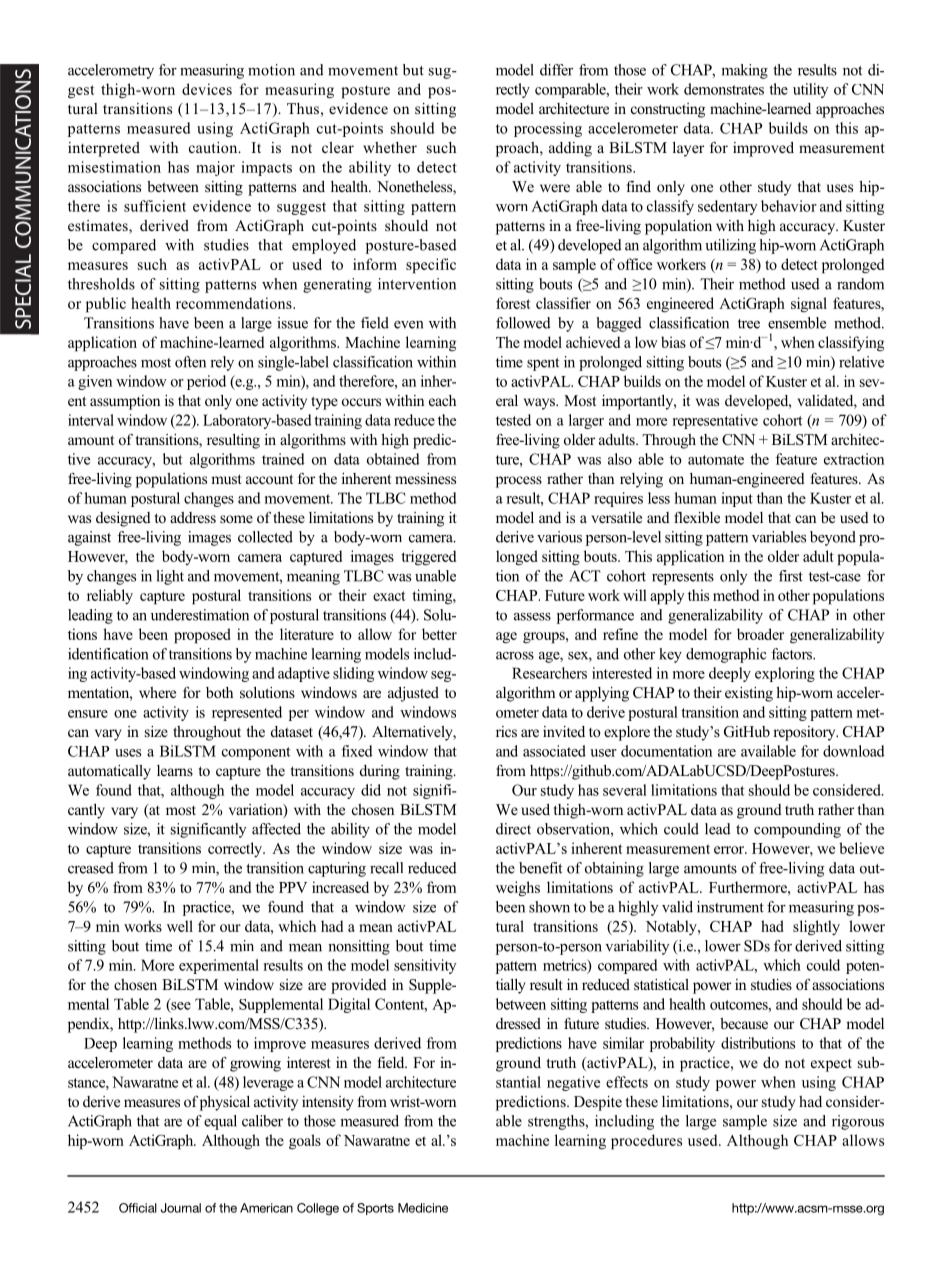  What do you see at coordinates (423, 1208) in the image?
I see `Medicine` at bounding box center [423, 1208].
